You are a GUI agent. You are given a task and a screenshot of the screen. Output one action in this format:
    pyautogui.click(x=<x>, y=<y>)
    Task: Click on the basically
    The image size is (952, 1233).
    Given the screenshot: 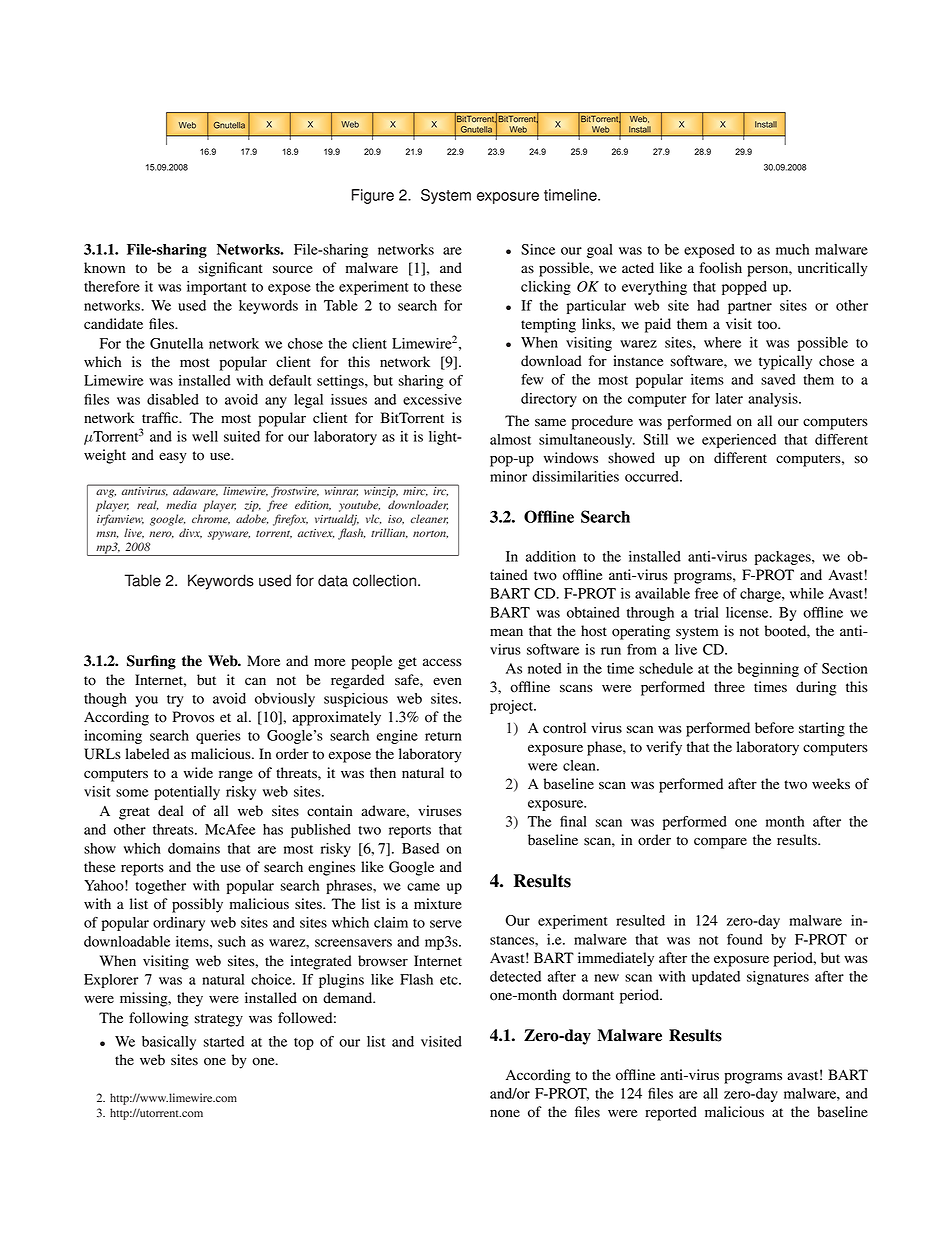 What is the action you would take?
    pyautogui.click(x=169, y=1043)
